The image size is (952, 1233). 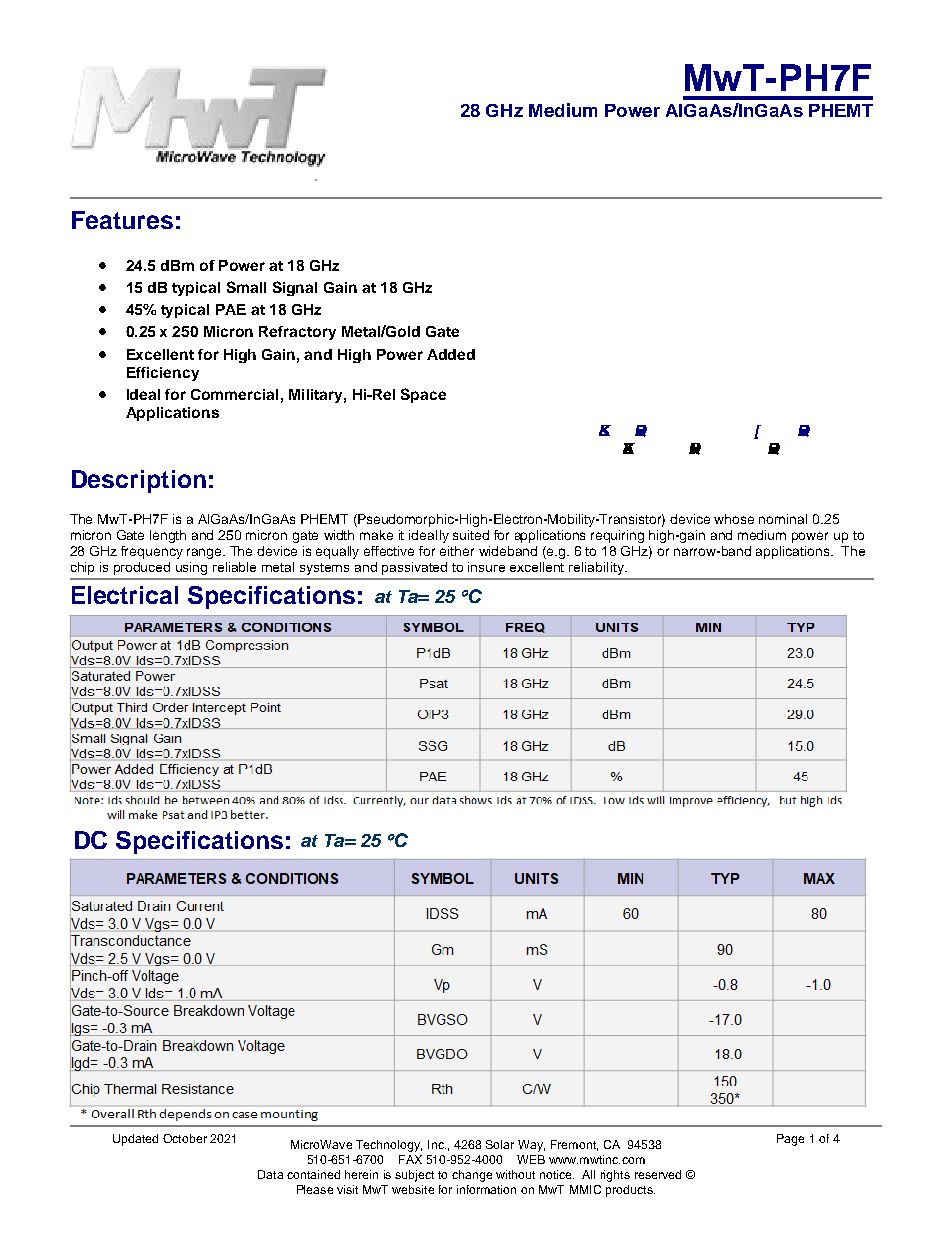 I want to click on Small, so click(x=246, y=287).
